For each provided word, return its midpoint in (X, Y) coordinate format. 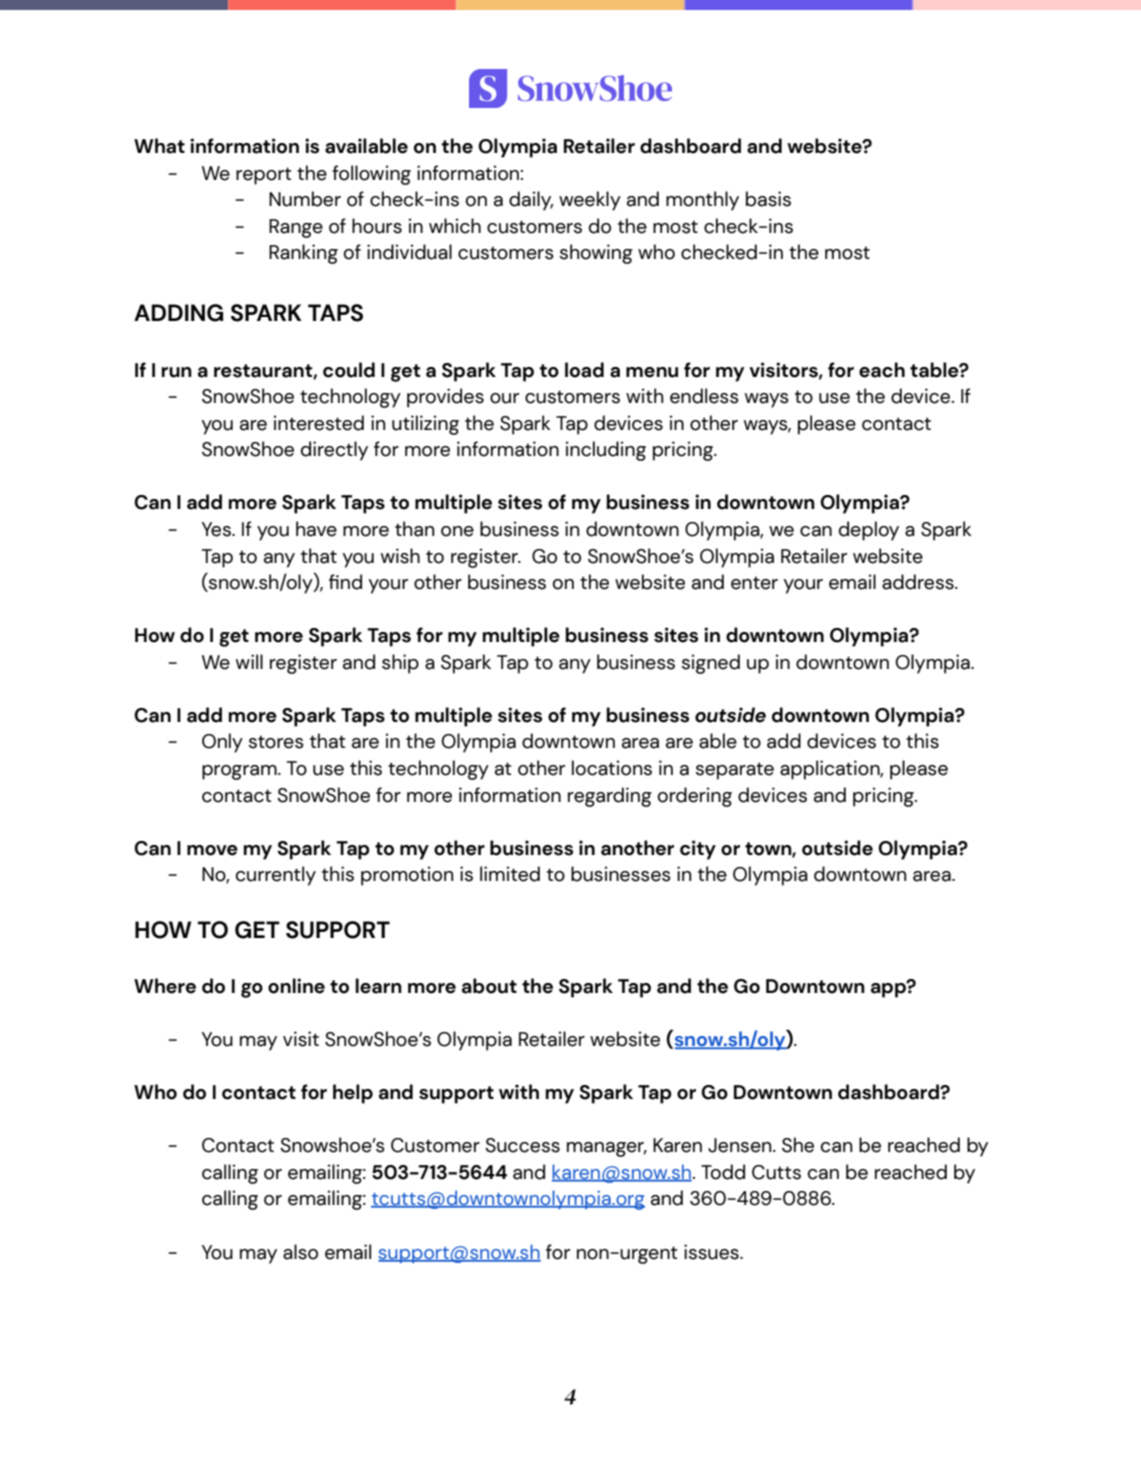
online (296, 986)
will (249, 661)
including (606, 451)
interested (319, 423)
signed (711, 664)
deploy (869, 531)
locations (612, 768)
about (489, 986)
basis (768, 199)
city (698, 850)
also (300, 1252)
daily (531, 201)
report (264, 176)
